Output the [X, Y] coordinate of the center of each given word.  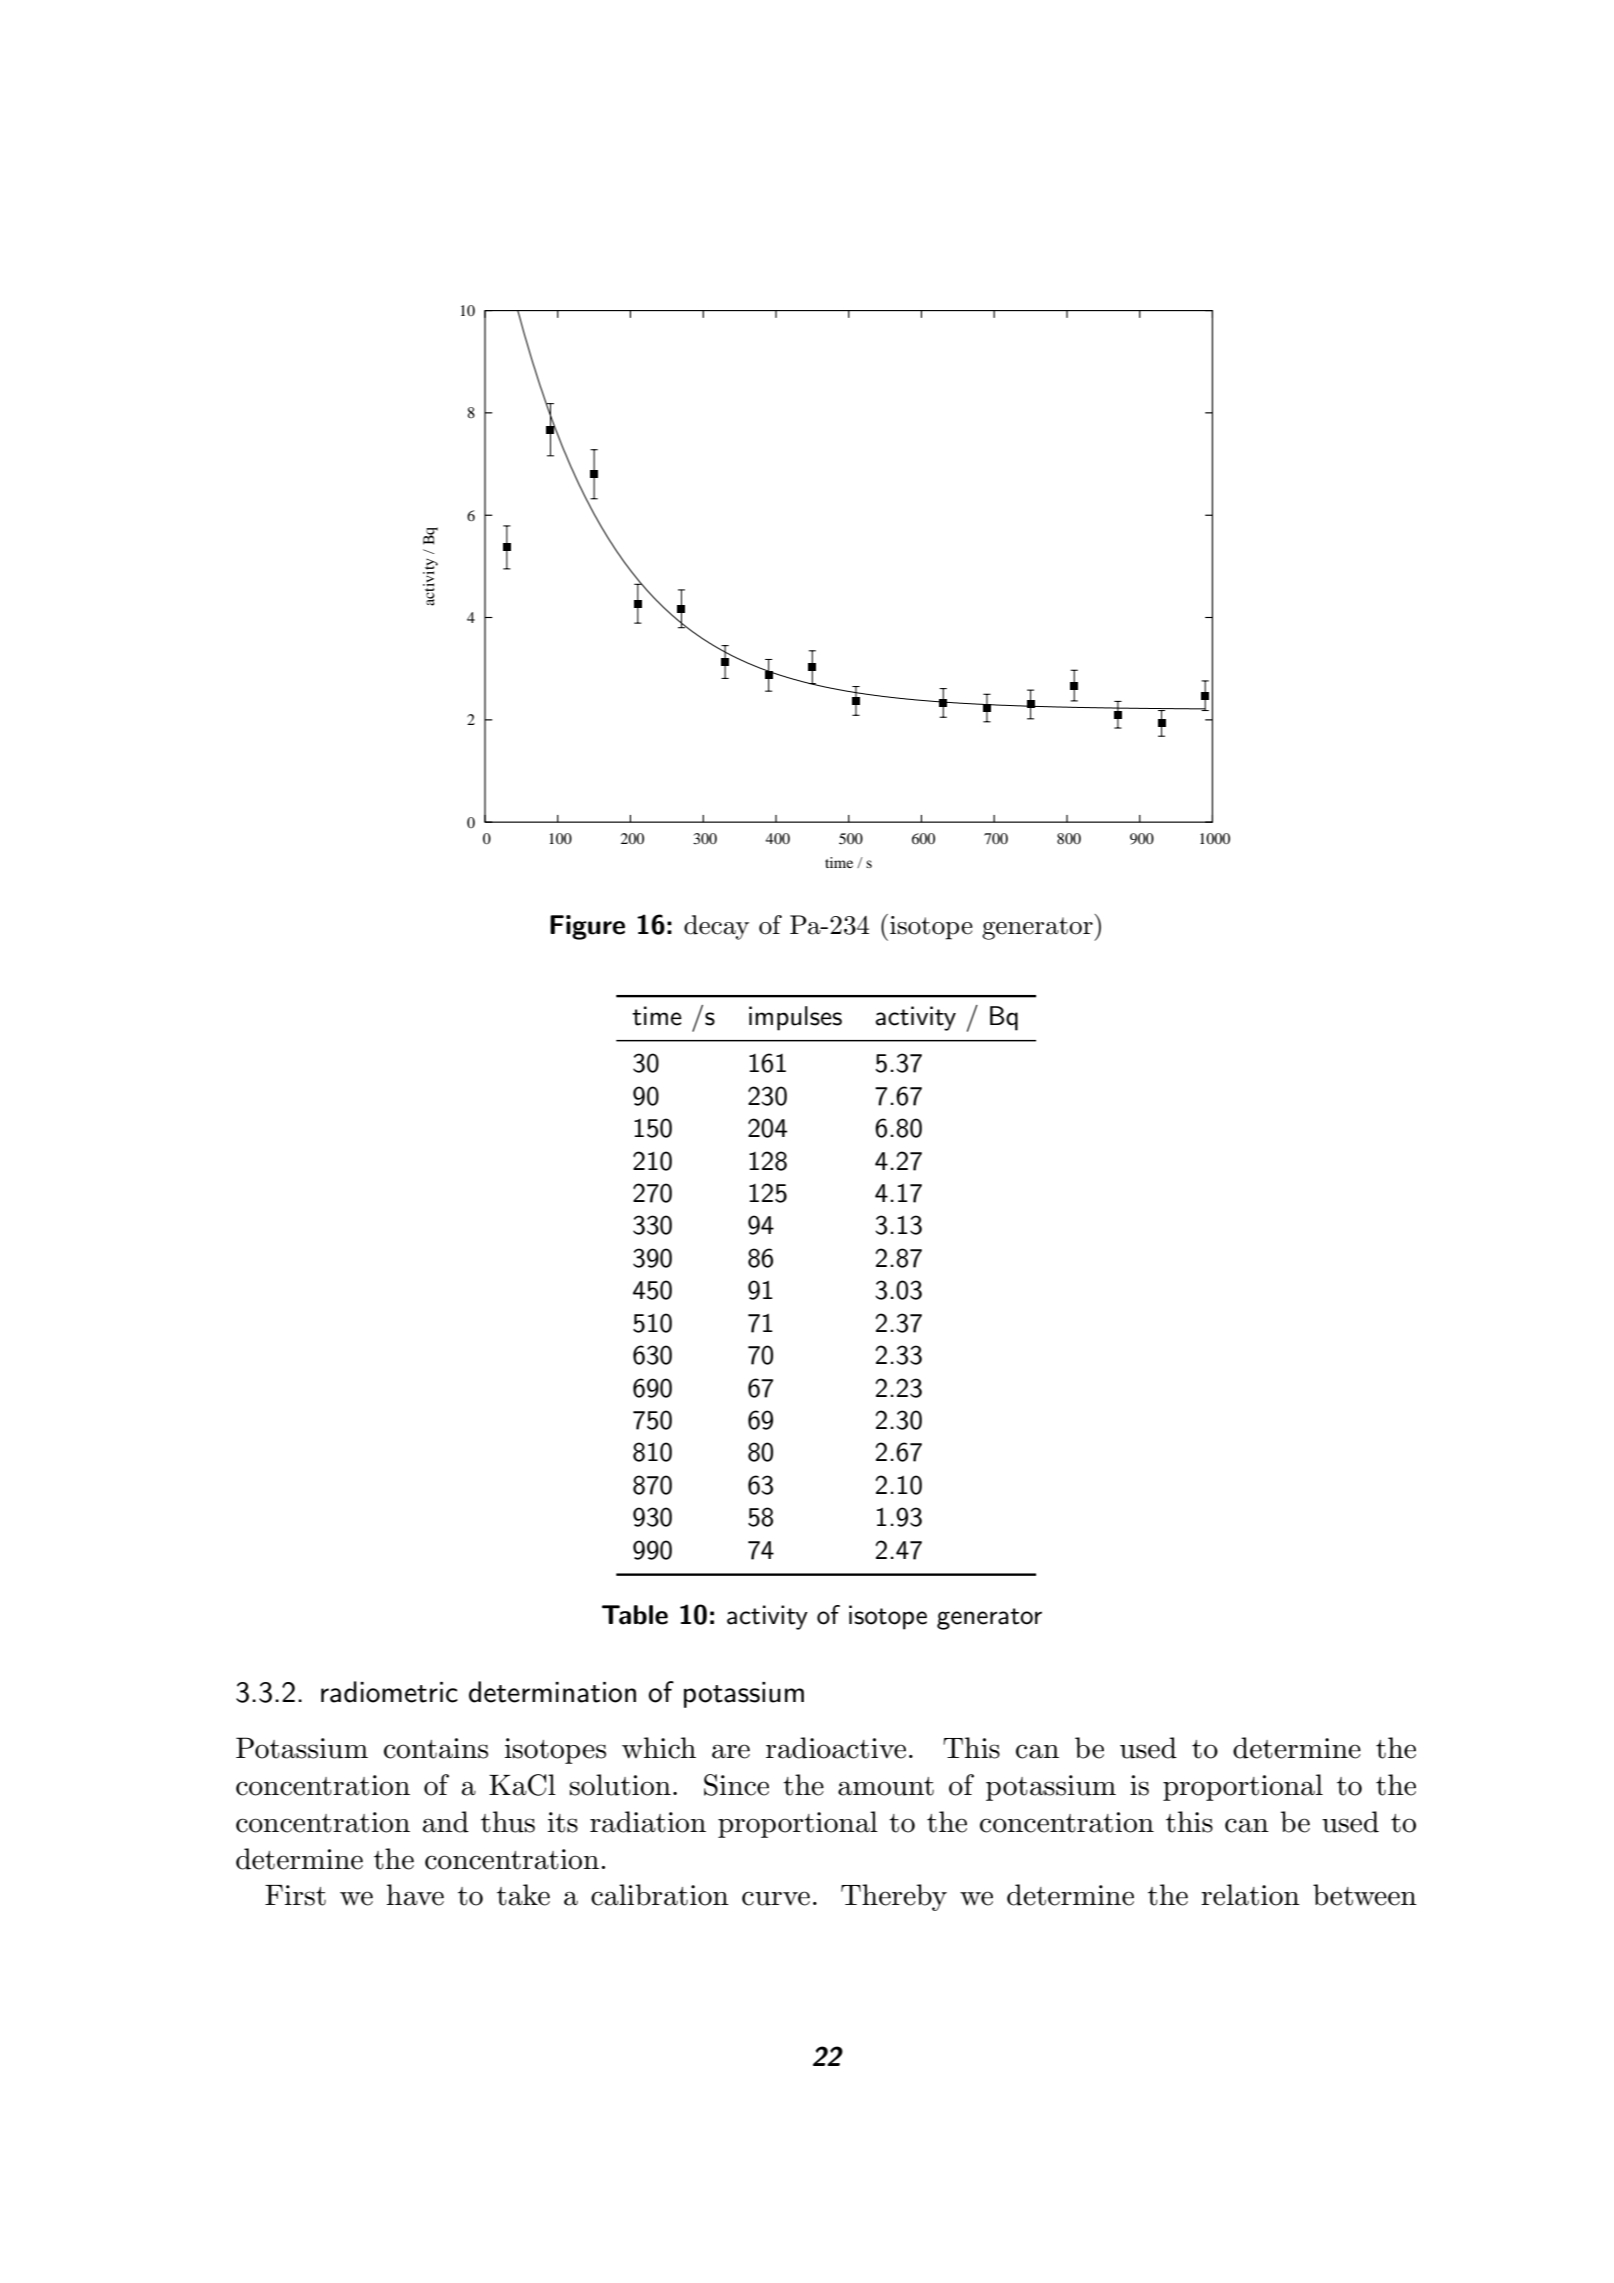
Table [635, 1615]
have [415, 1895]
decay [716, 927]
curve [776, 1898]
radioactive [836, 1748]
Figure [587, 927]
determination [552, 1692]
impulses [795, 1018]
